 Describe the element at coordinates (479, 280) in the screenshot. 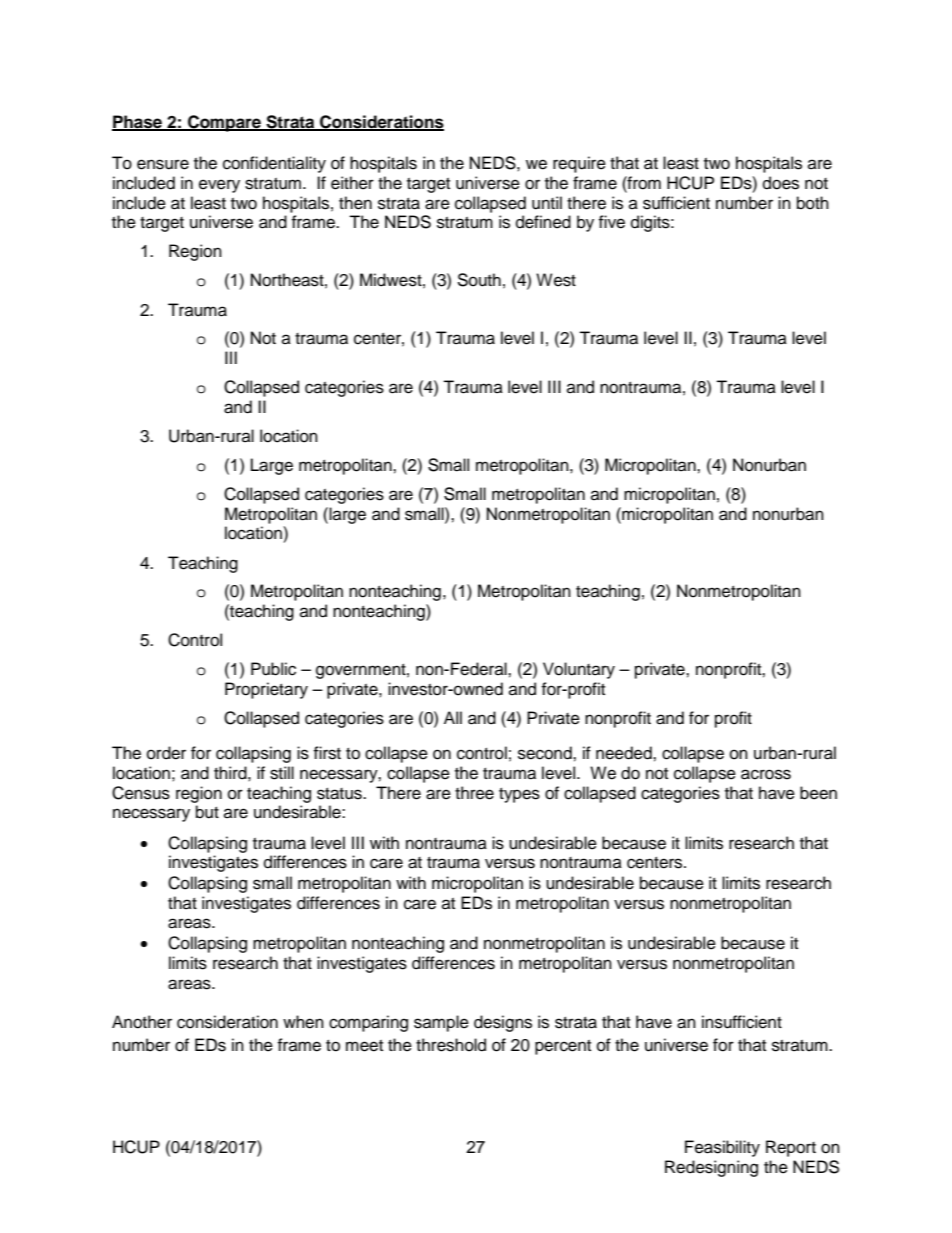

I see `South` at that location.
